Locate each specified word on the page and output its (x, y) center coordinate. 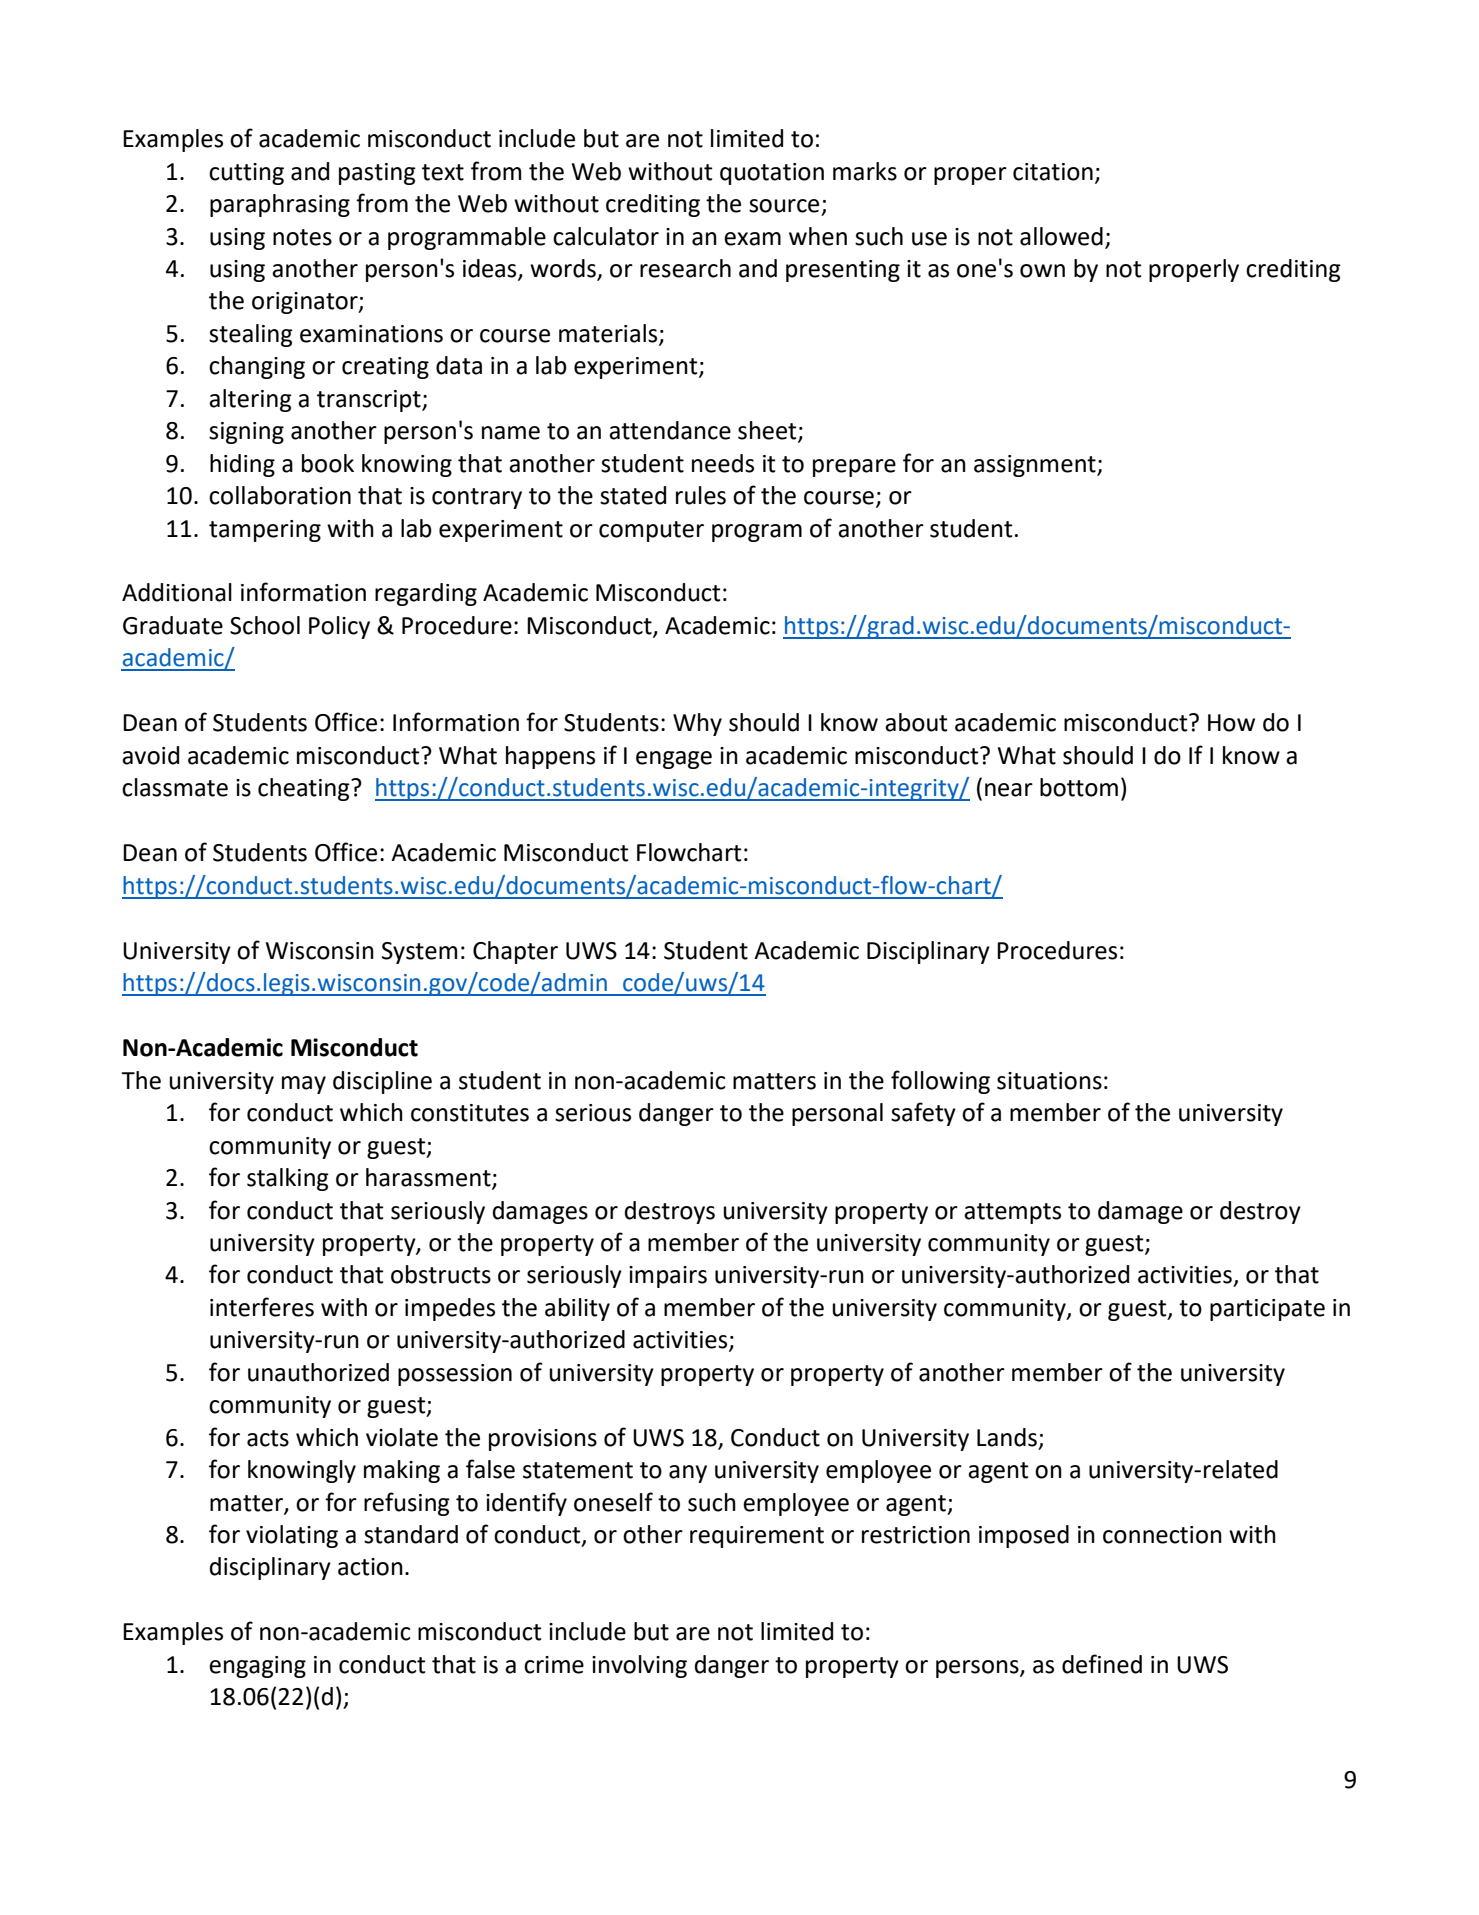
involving (639, 1666)
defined (1102, 1664)
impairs (668, 1277)
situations (1049, 1081)
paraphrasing (280, 205)
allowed (1061, 236)
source (784, 206)
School (265, 625)
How (1231, 723)
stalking (288, 1179)
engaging (257, 1667)
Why (697, 724)
